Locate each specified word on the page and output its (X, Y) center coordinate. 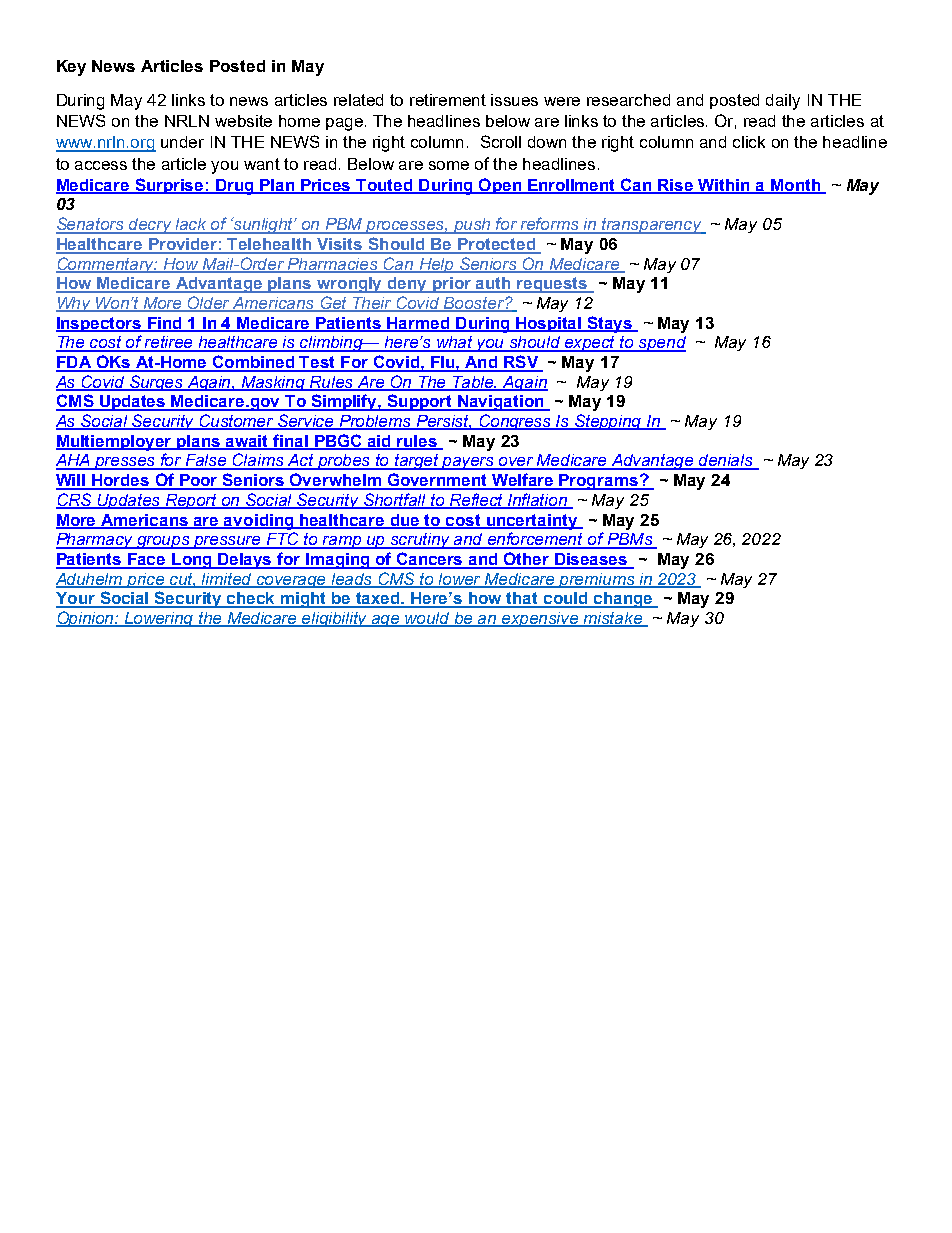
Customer (237, 422)
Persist (443, 422)
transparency (652, 226)
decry (151, 226)
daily (783, 102)
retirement (448, 100)
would (428, 619)
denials (726, 461)
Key (71, 68)
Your (77, 599)
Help (436, 265)
